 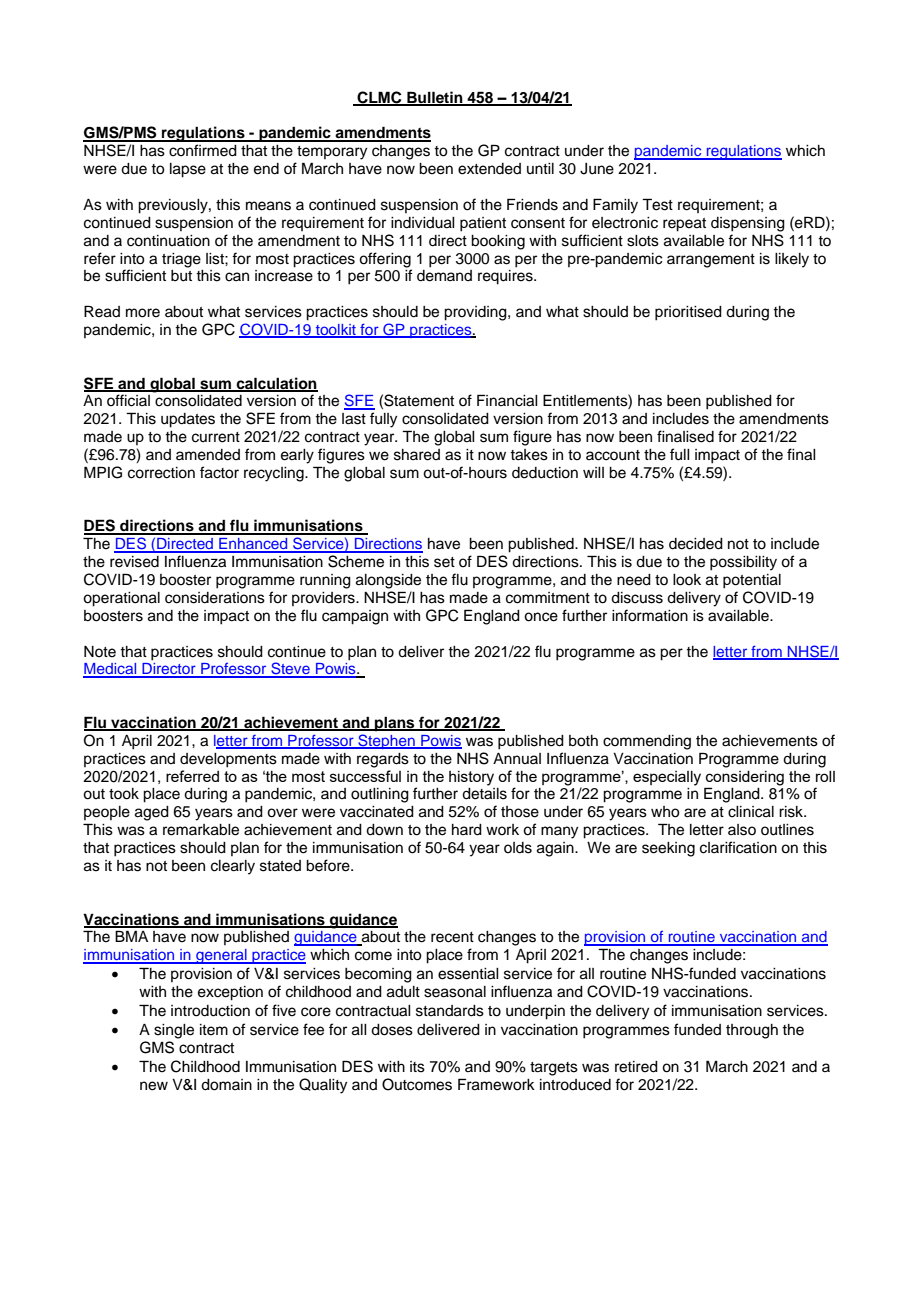 What do you see at coordinates (417, 455) in the screenshot?
I see `shared` at bounding box center [417, 455].
